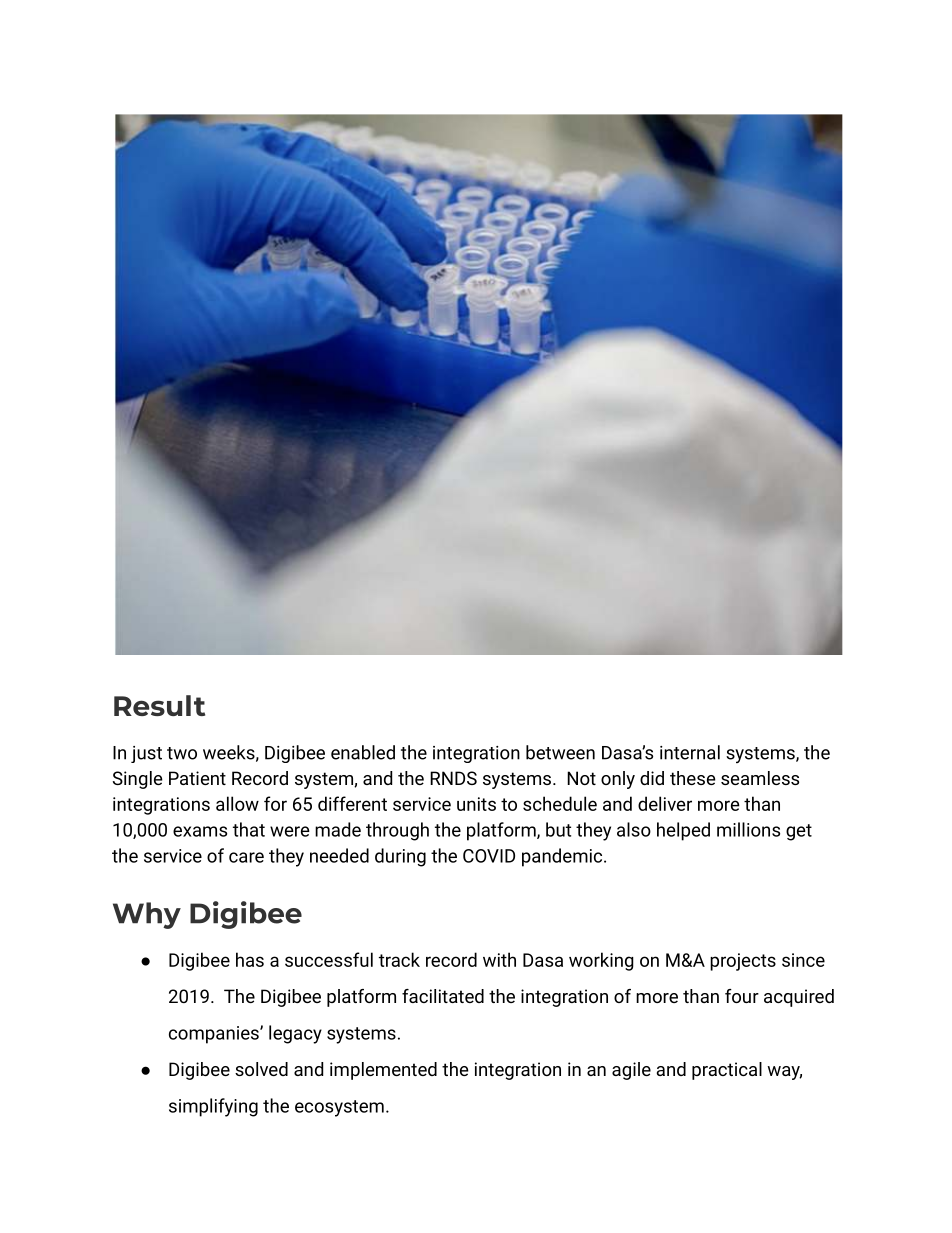 This screenshot has height=1233, width=952. I want to click on Why, so click(147, 915).
